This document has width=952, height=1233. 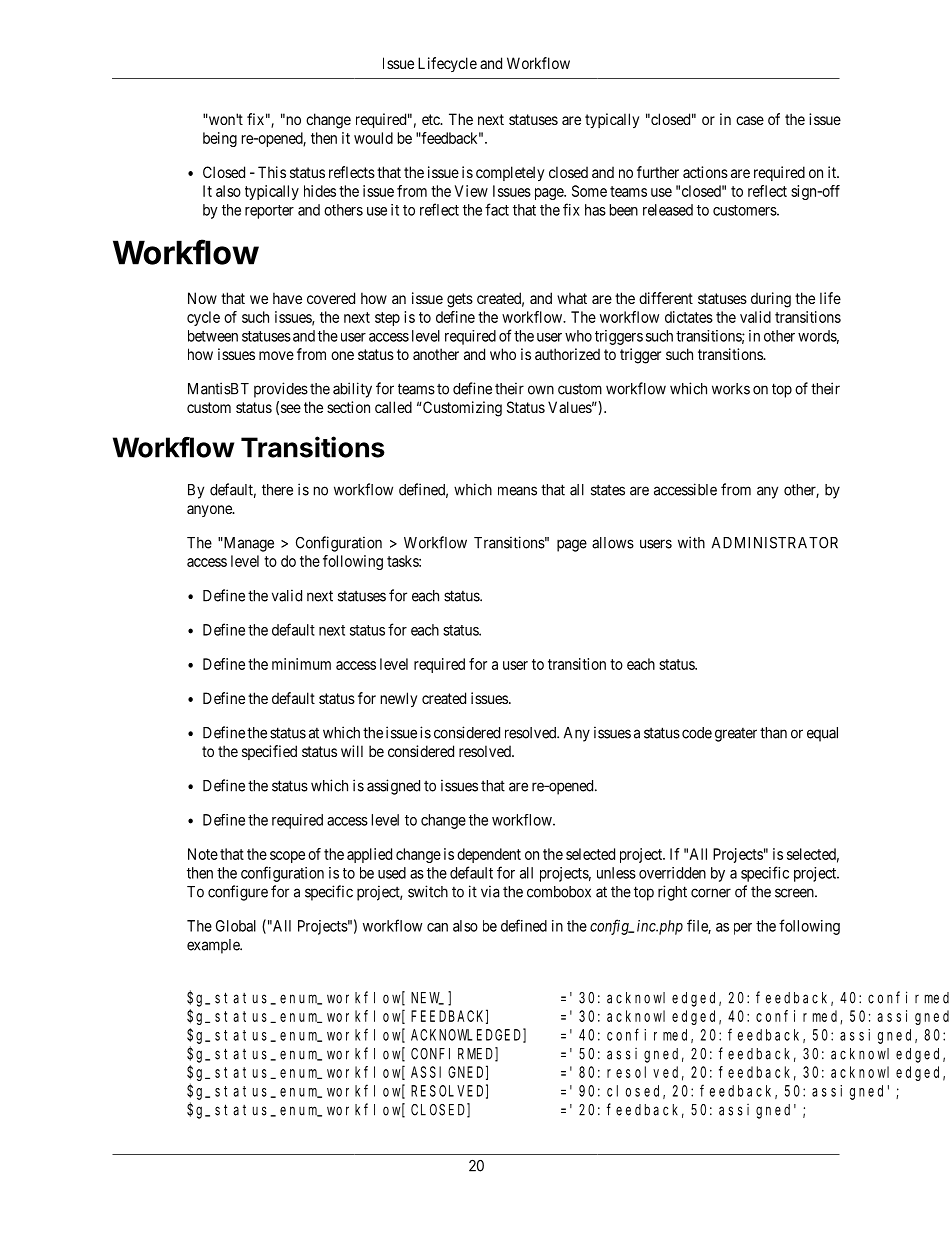 I want to click on per, so click(x=743, y=929).
